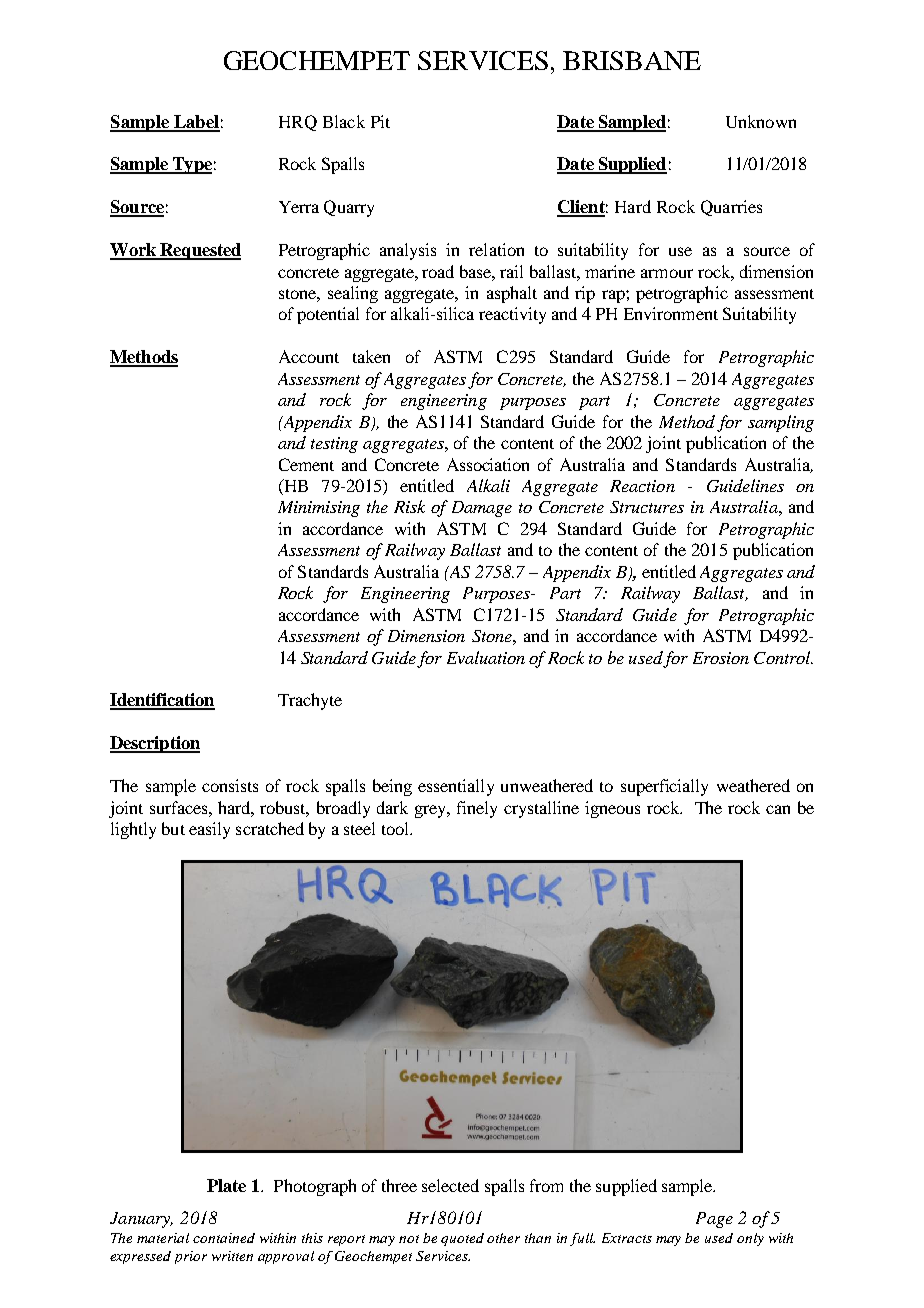 This document has width=924, height=1308. Describe the element at coordinates (191, 165) in the document. I see `Type` at that location.
